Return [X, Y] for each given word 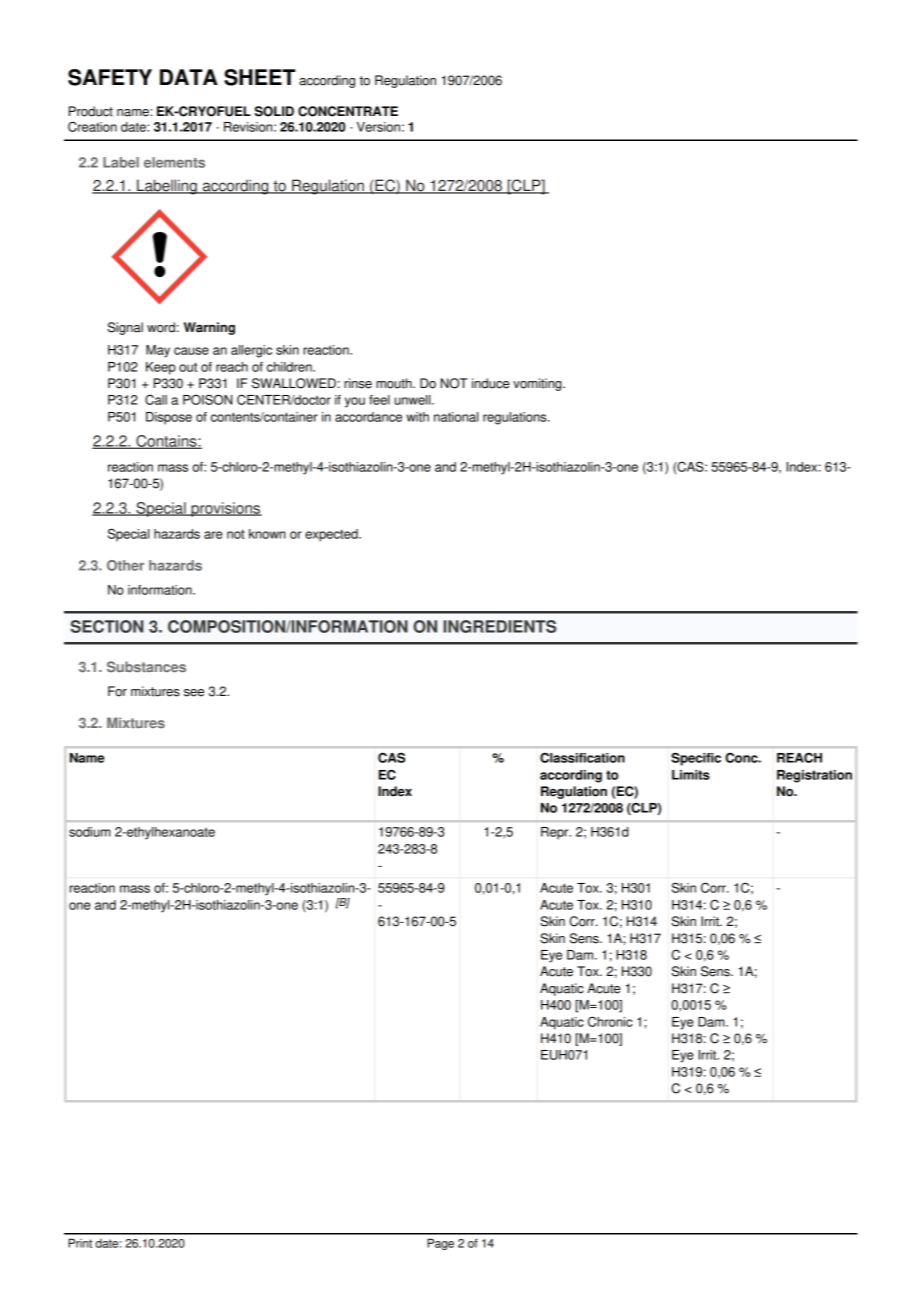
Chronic [610, 1021]
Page [440, 1244]
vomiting [538, 384]
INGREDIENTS [499, 626]
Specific [696, 759]
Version [378, 127]
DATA [189, 77]
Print [80, 1243]
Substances [146, 667]
